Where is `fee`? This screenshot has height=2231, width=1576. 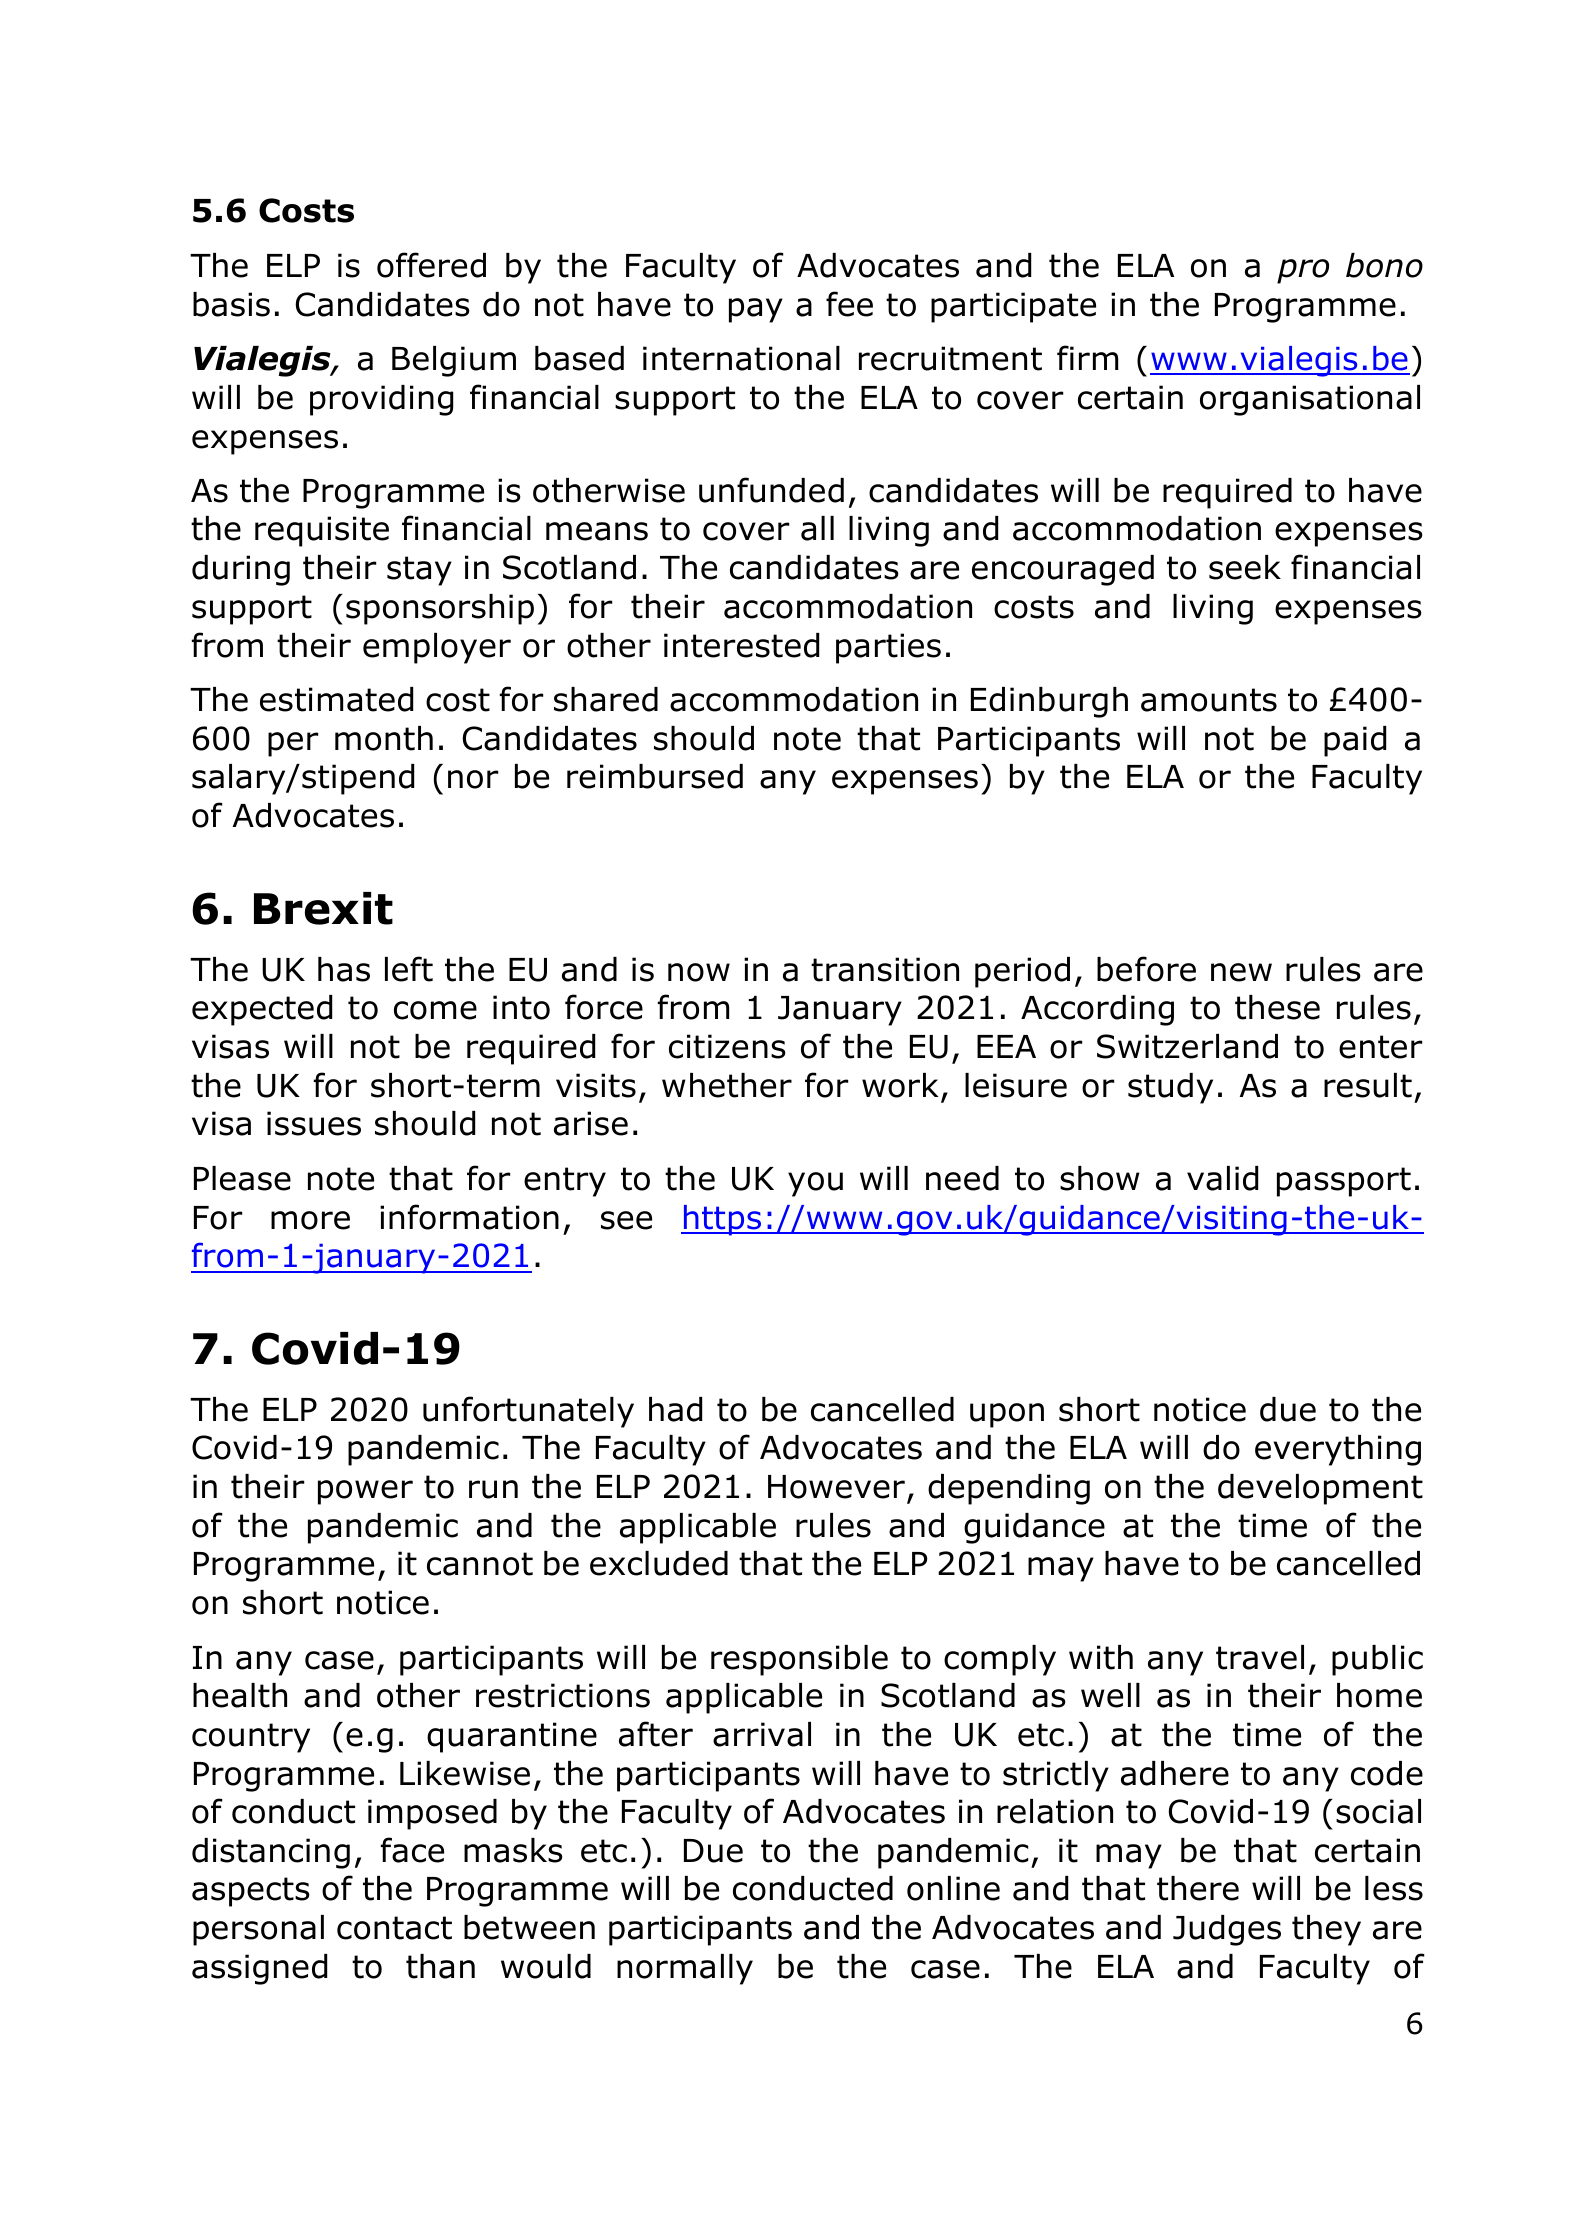 fee is located at coordinates (849, 304).
